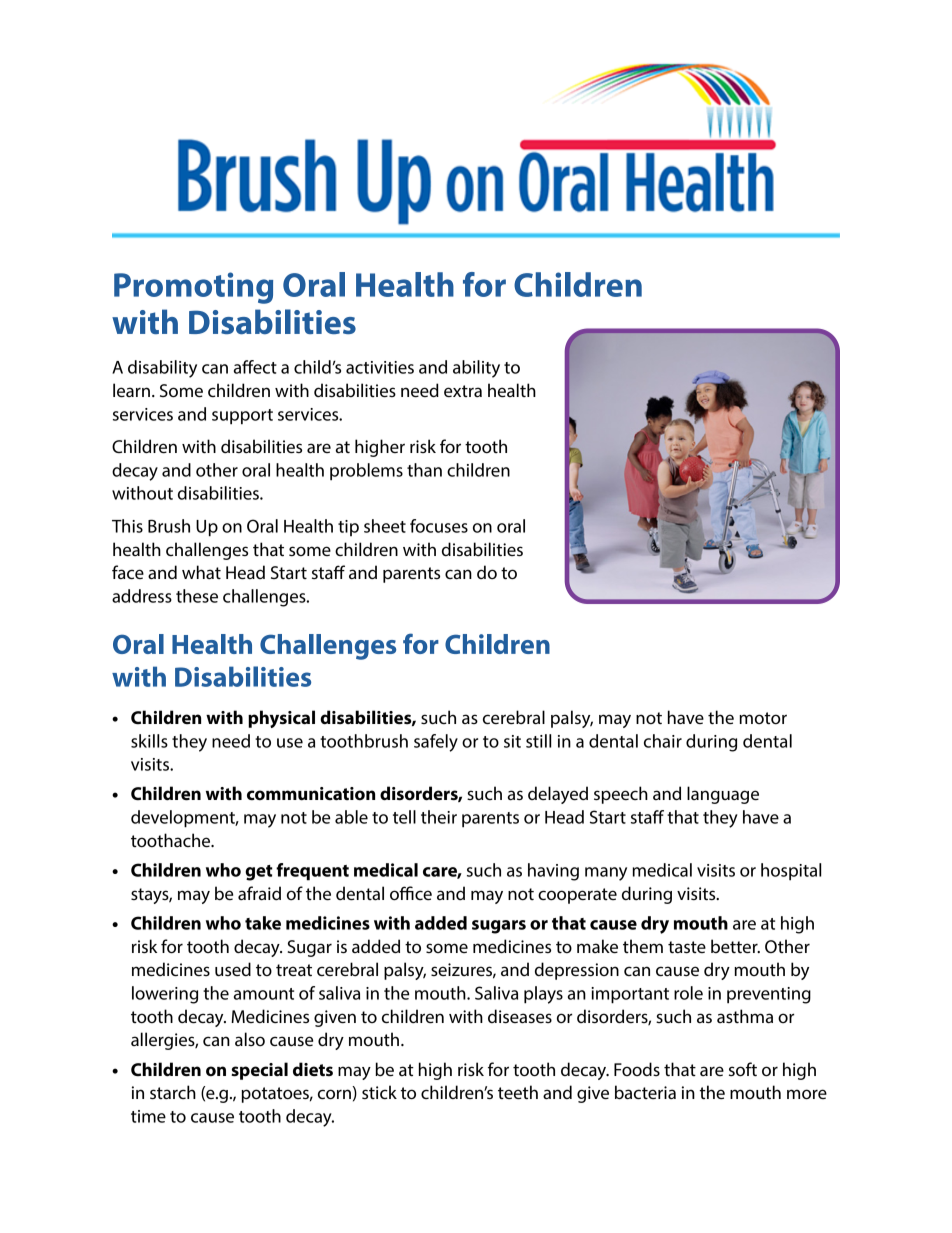 This page has height=1233, width=952. Describe the element at coordinates (193, 288) in the page. I see `Promoting` at that location.
